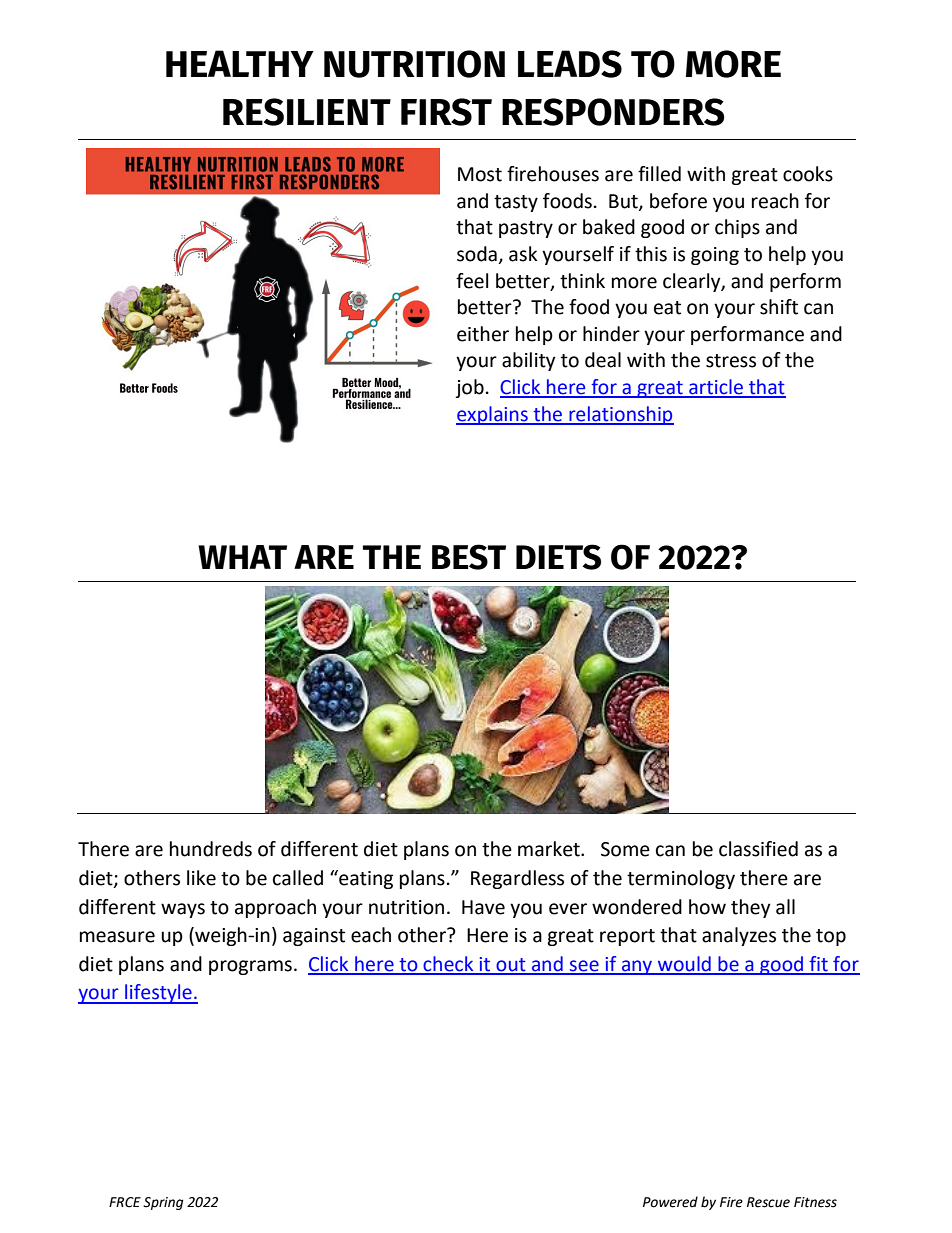  What do you see at coordinates (211, 849) in the image?
I see `hundreds` at bounding box center [211, 849].
